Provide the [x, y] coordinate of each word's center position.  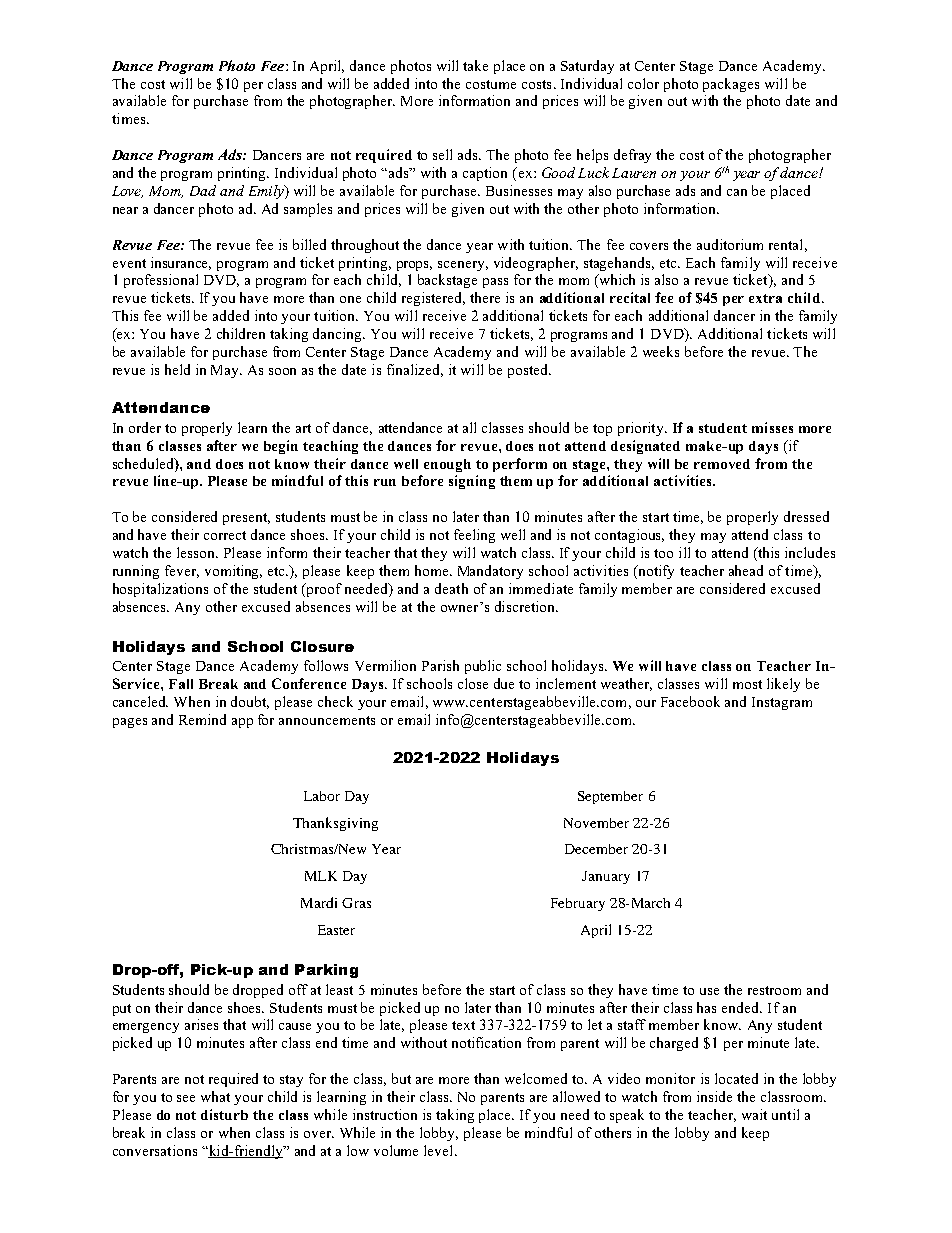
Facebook [690, 701]
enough [447, 465]
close [473, 683]
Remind [202, 719]
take [475, 65]
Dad [203, 190]
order [145, 427]
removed [722, 464]
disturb [224, 1114]
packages [731, 85]
